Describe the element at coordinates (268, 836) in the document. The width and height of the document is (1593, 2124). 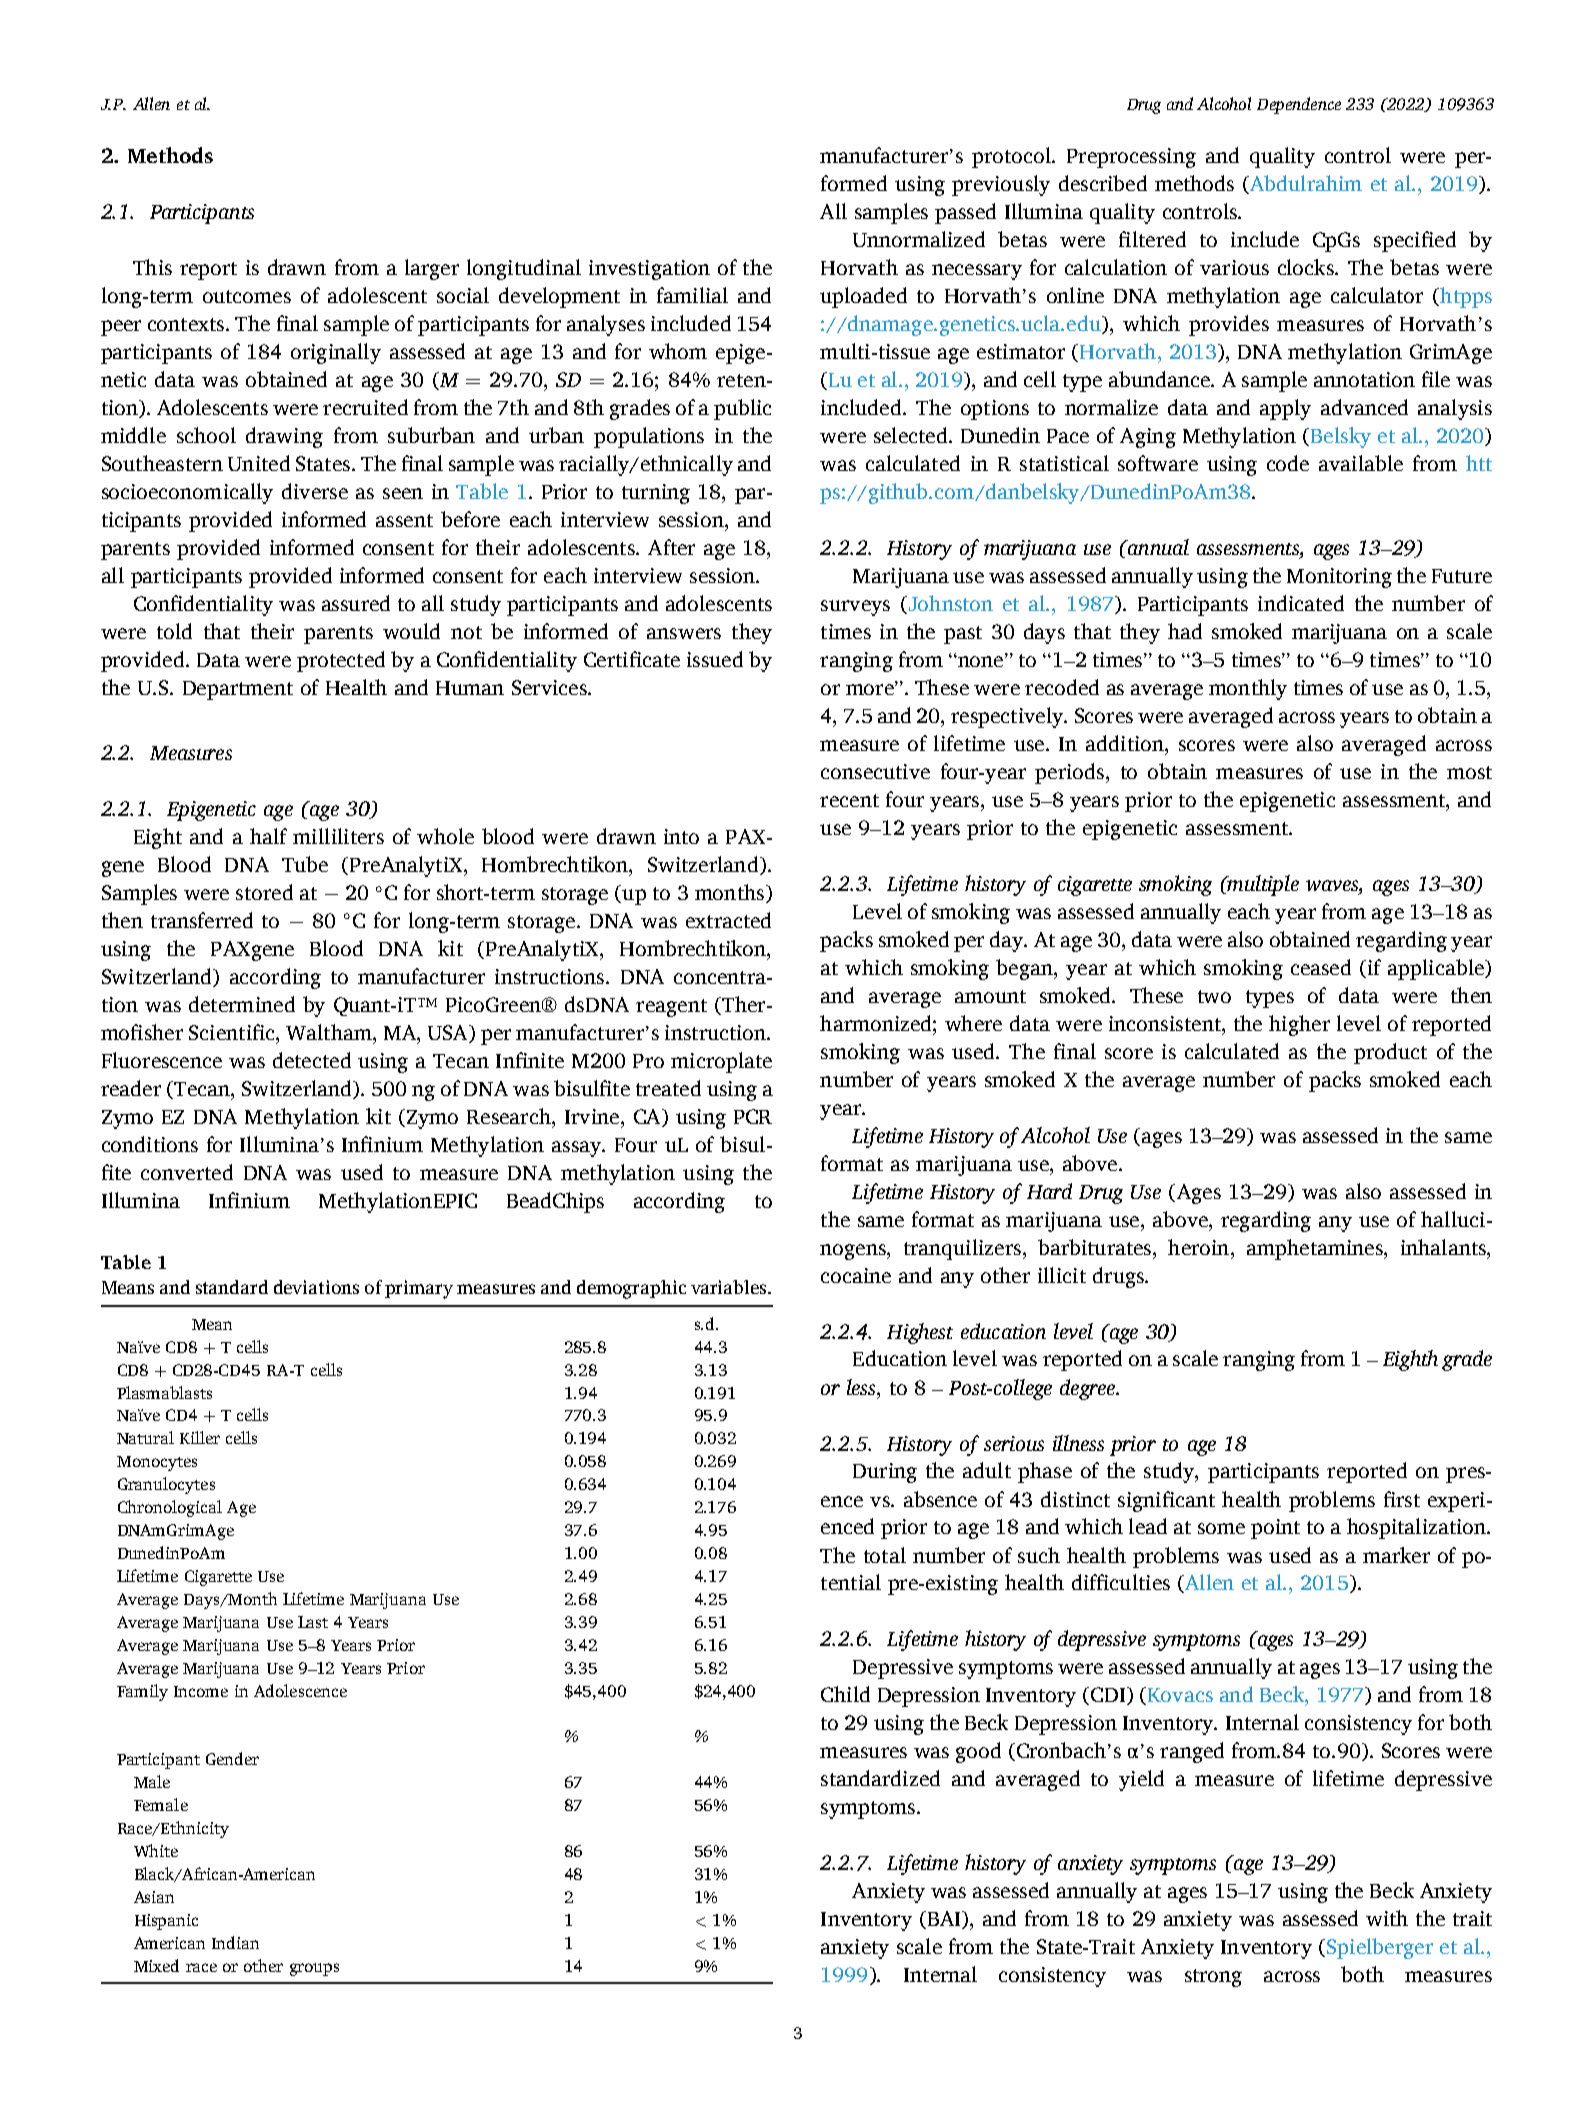
I see `half` at that location.
